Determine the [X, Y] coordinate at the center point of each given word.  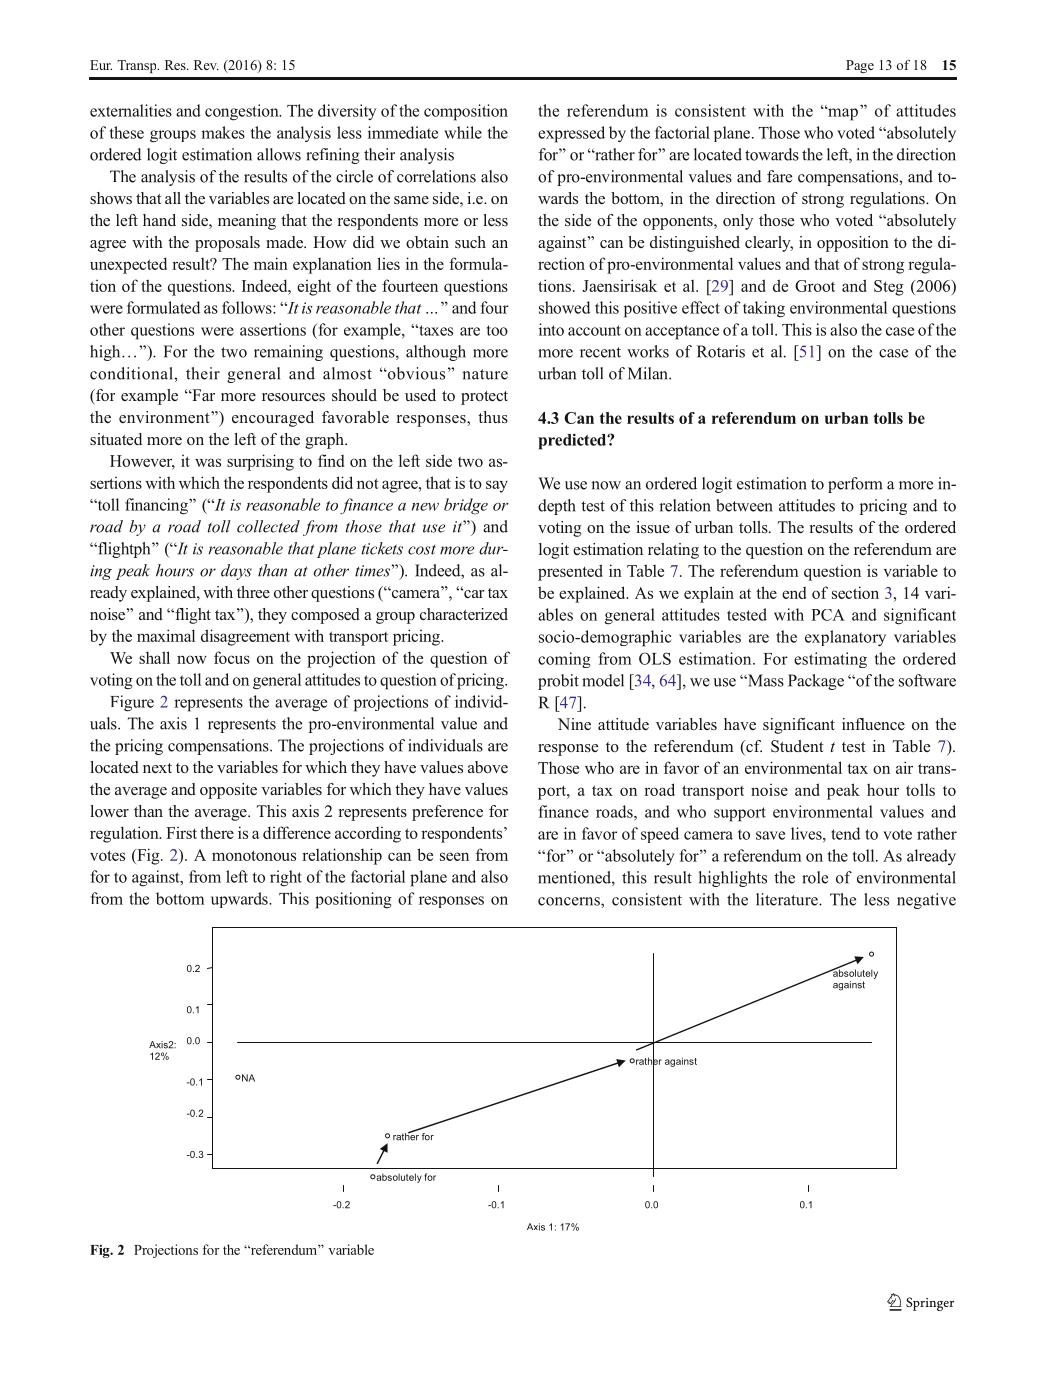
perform [855, 485]
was [208, 462]
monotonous [254, 855]
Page [860, 66]
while [463, 132]
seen [454, 856]
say [497, 486]
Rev [206, 65]
